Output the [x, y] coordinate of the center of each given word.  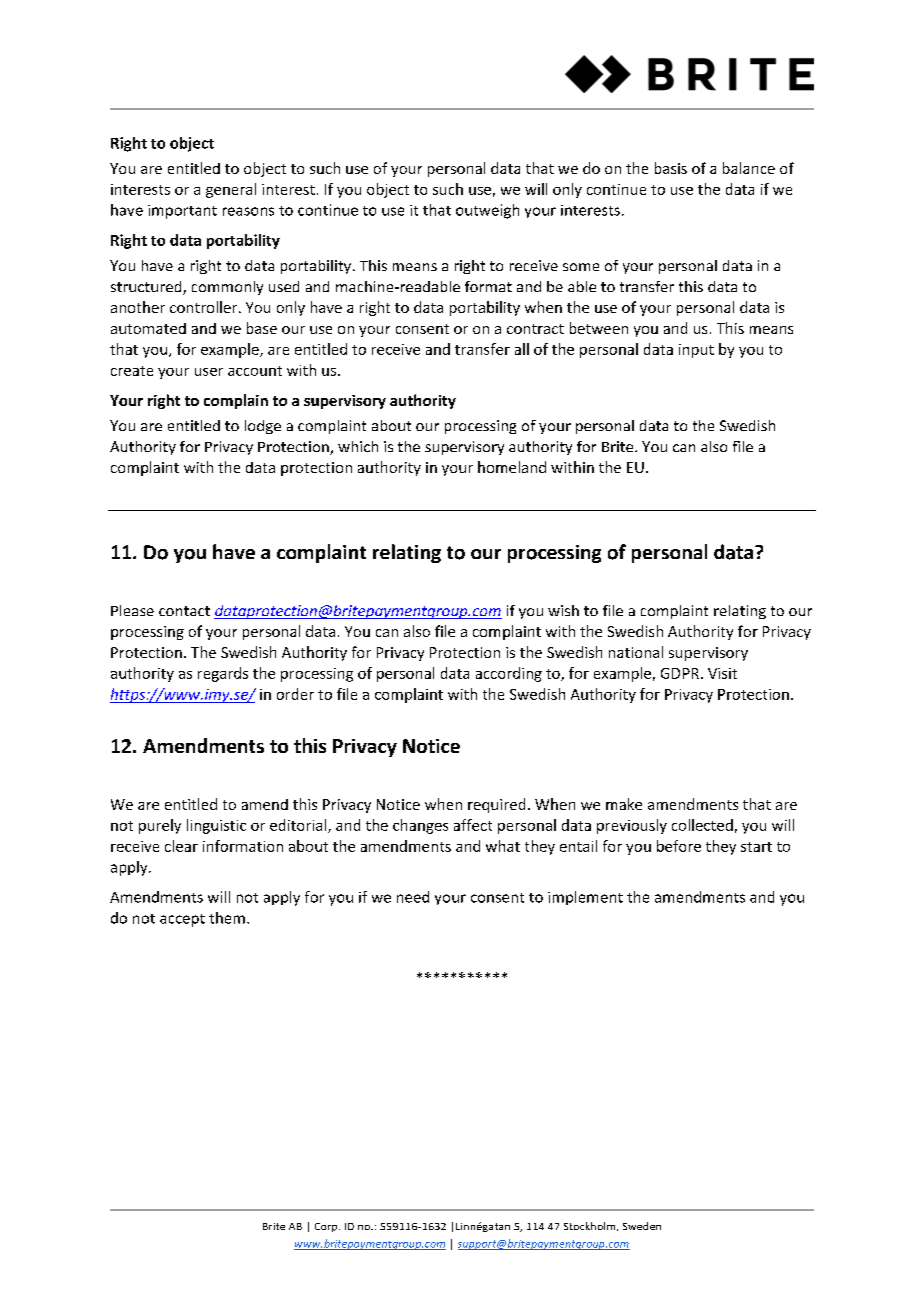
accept [182, 920]
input [696, 351]
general [231, 190]
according [509, 674]
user [209, 372]
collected [702, 825]
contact [184, 611]
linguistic [216, 826]
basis [671, 168]
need [413, 897]
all [522, 349]
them [227, 918]
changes [420, 826]
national [636, 652]
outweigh [487, 211]
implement [585, 898]
